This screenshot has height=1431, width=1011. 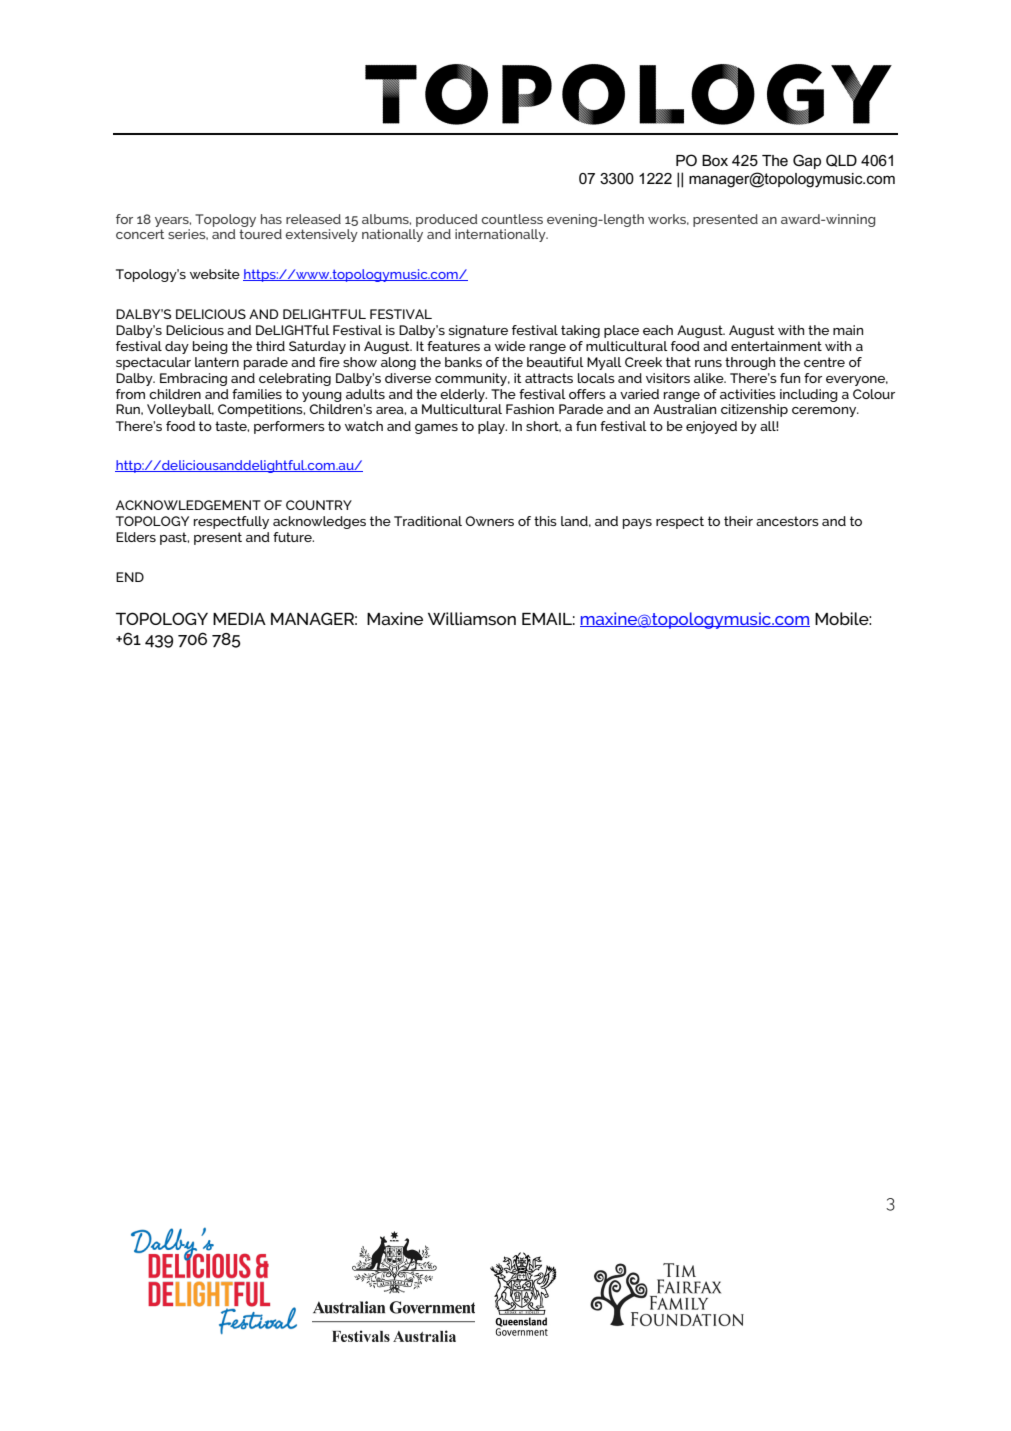 What do you see at coordinates (239, 619) in the screenshot?
I see `MEDIA` at bounding box center [239, 619].
